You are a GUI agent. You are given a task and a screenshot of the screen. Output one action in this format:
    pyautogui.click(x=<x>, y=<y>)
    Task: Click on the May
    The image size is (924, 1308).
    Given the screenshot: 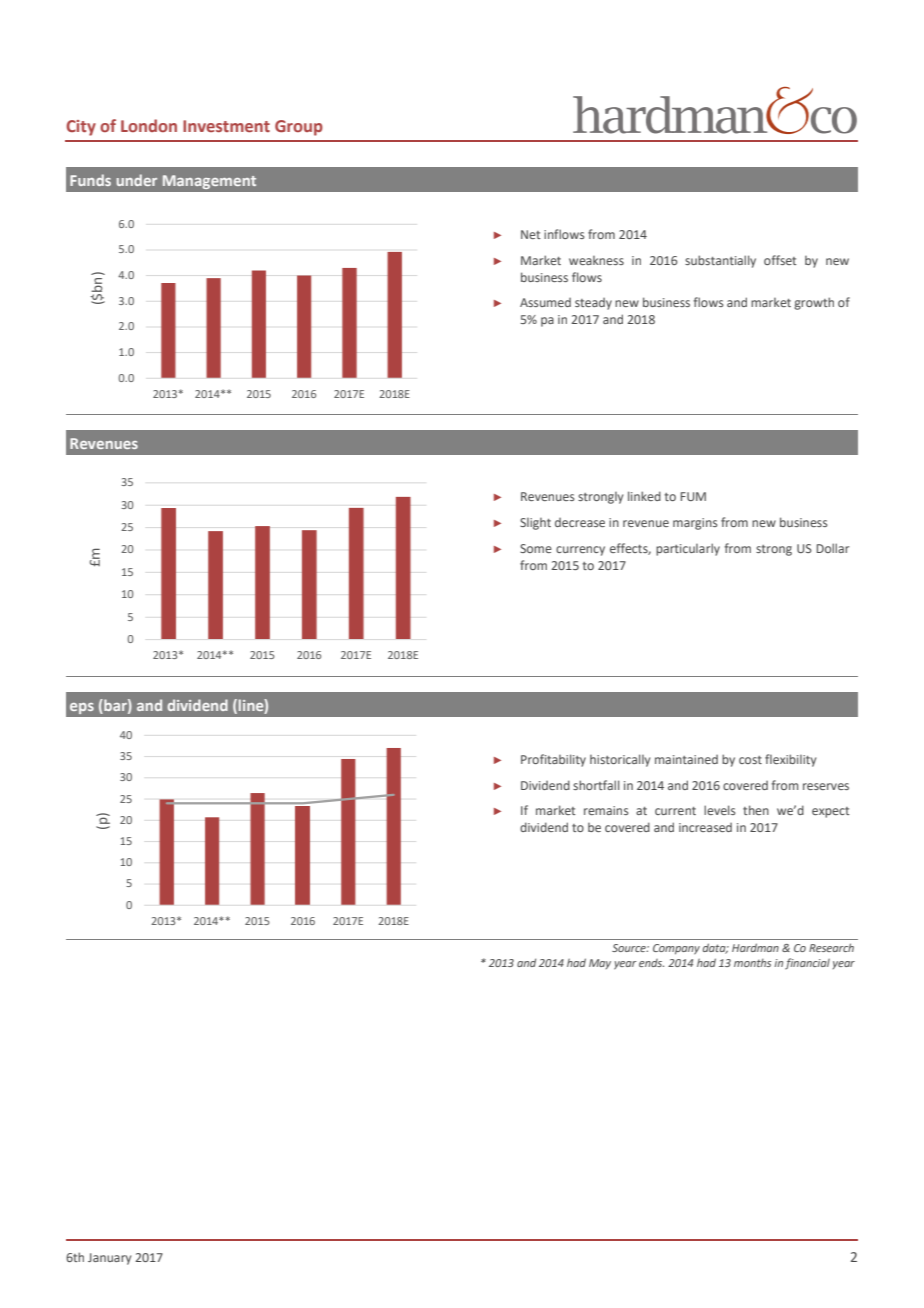 What is the action you would take?
    pyautogui.click(x=600, y=964)
